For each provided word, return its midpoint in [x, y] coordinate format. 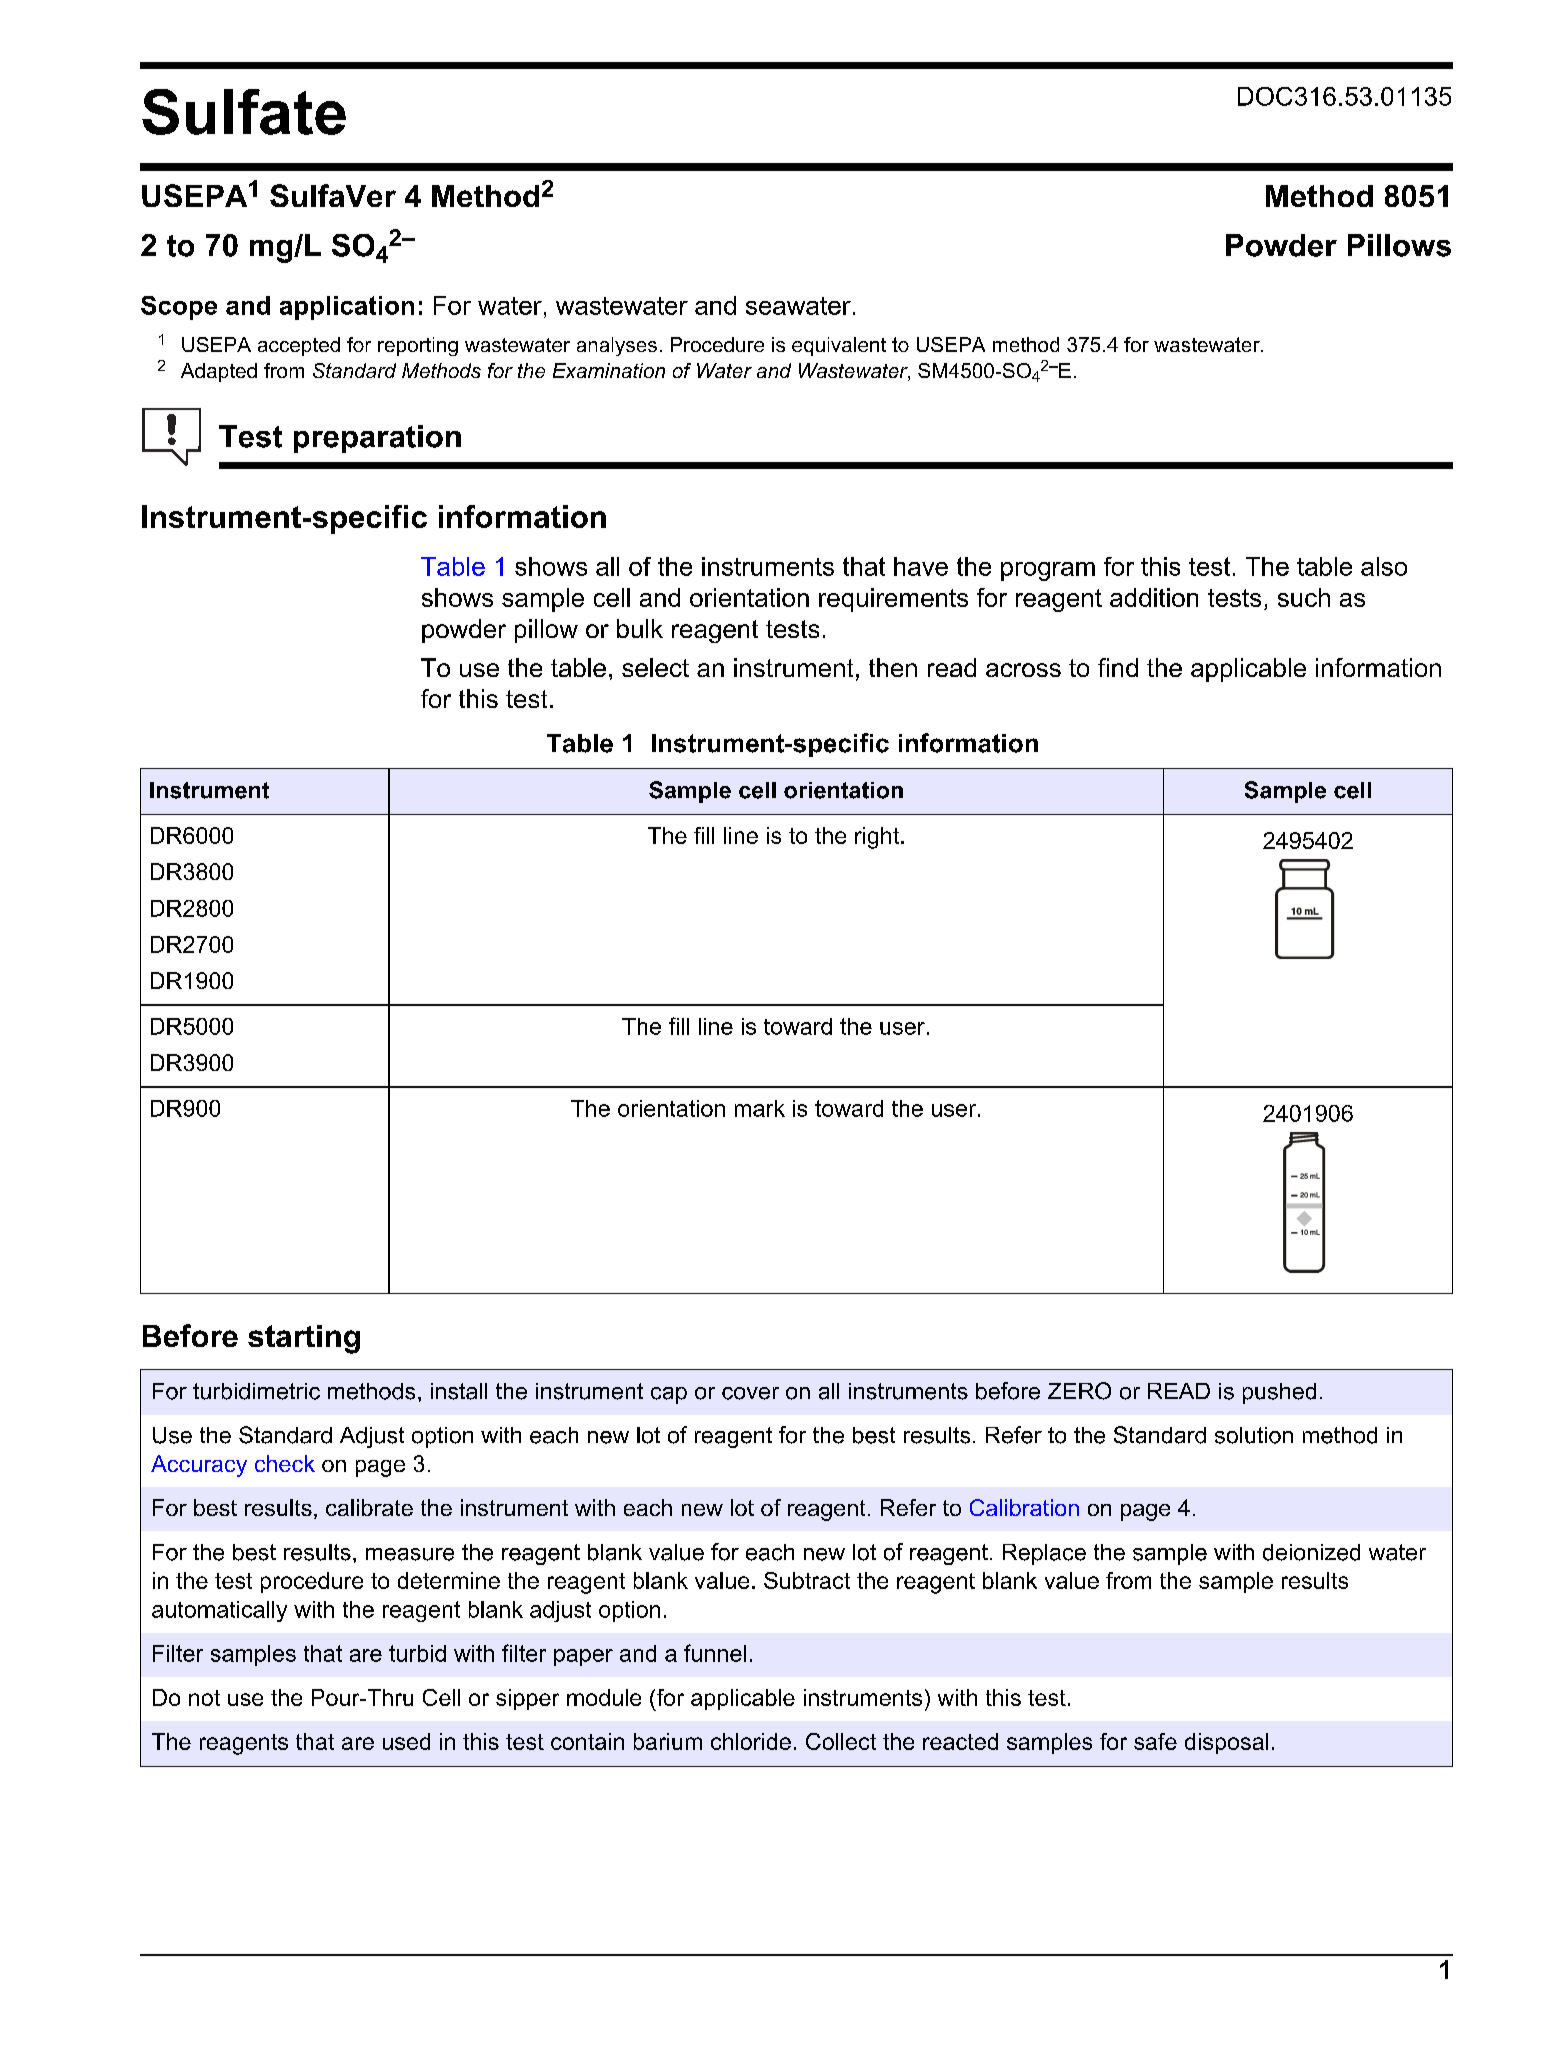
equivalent [839, 346]
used [406, 1741]
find [1118, 667]
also [1384, 566]
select [655, 667]
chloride [751, 1741]
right [877, 838]
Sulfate [244, 112]
